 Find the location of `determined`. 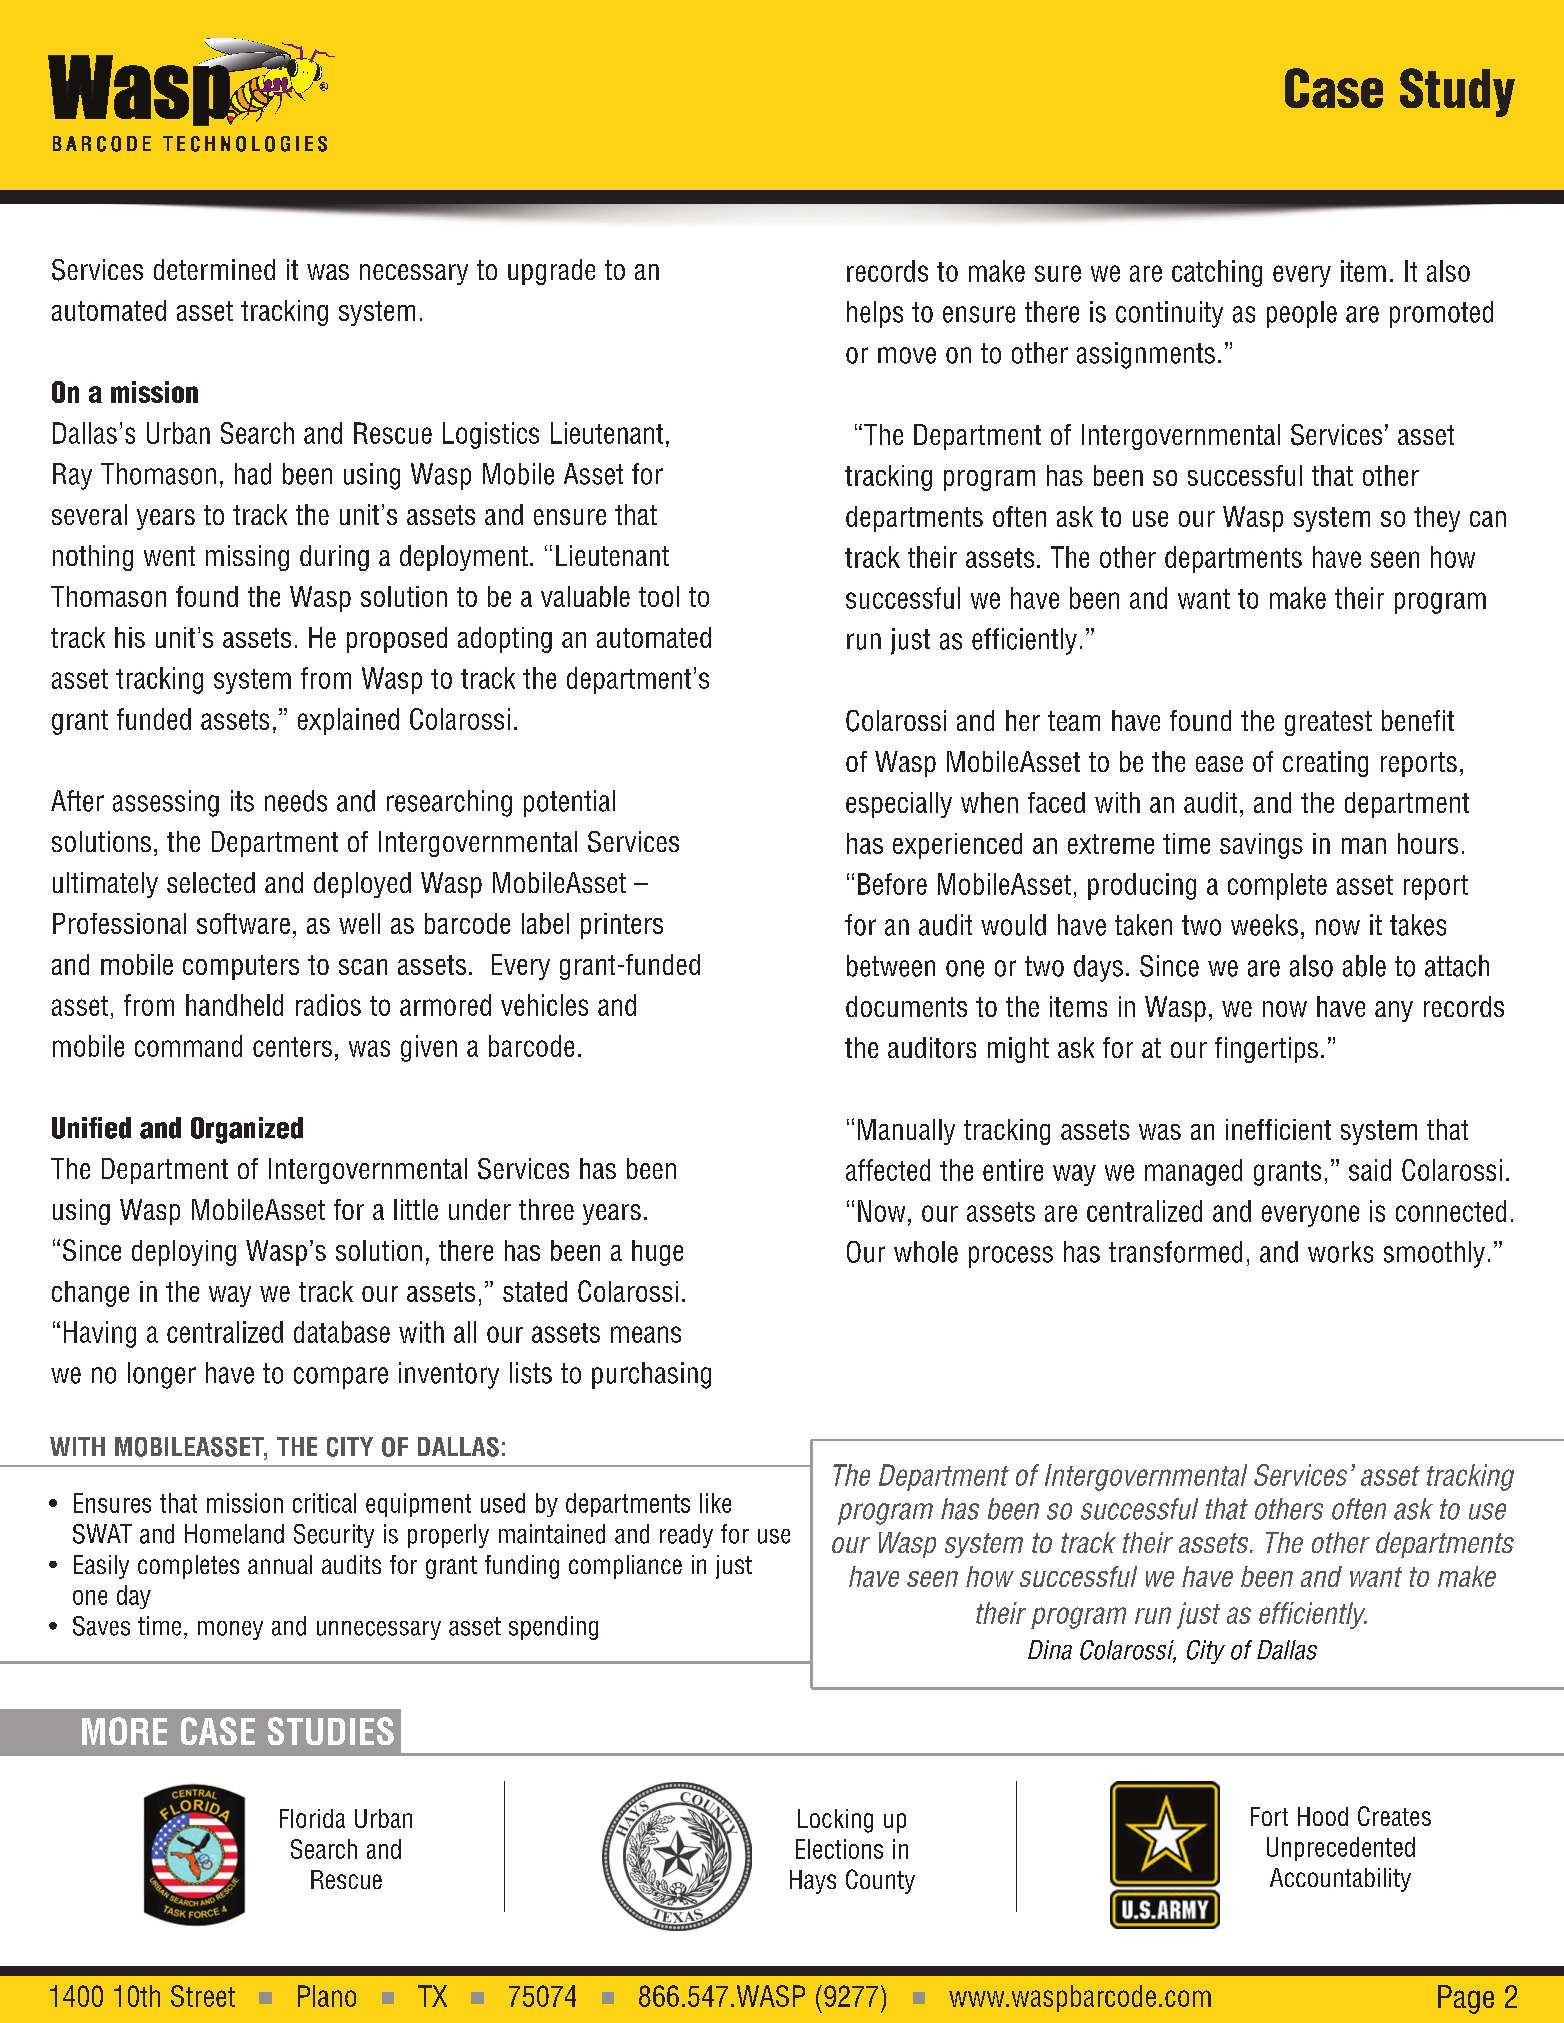

determined is located at coordinates (214, 269).
